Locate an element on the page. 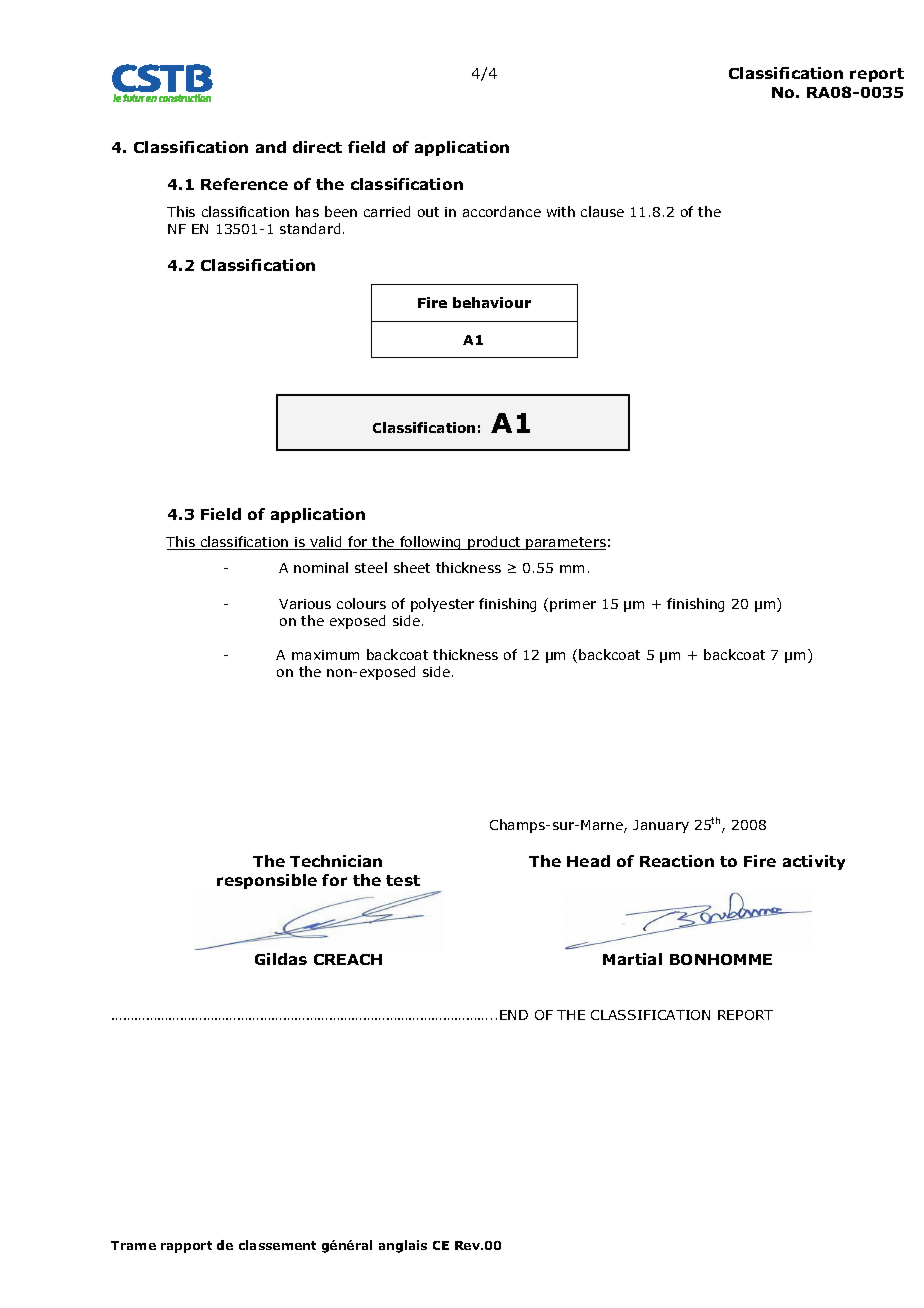 The width and height of the image is (924, 1308). responsible is located at coordinates (267, 881).
